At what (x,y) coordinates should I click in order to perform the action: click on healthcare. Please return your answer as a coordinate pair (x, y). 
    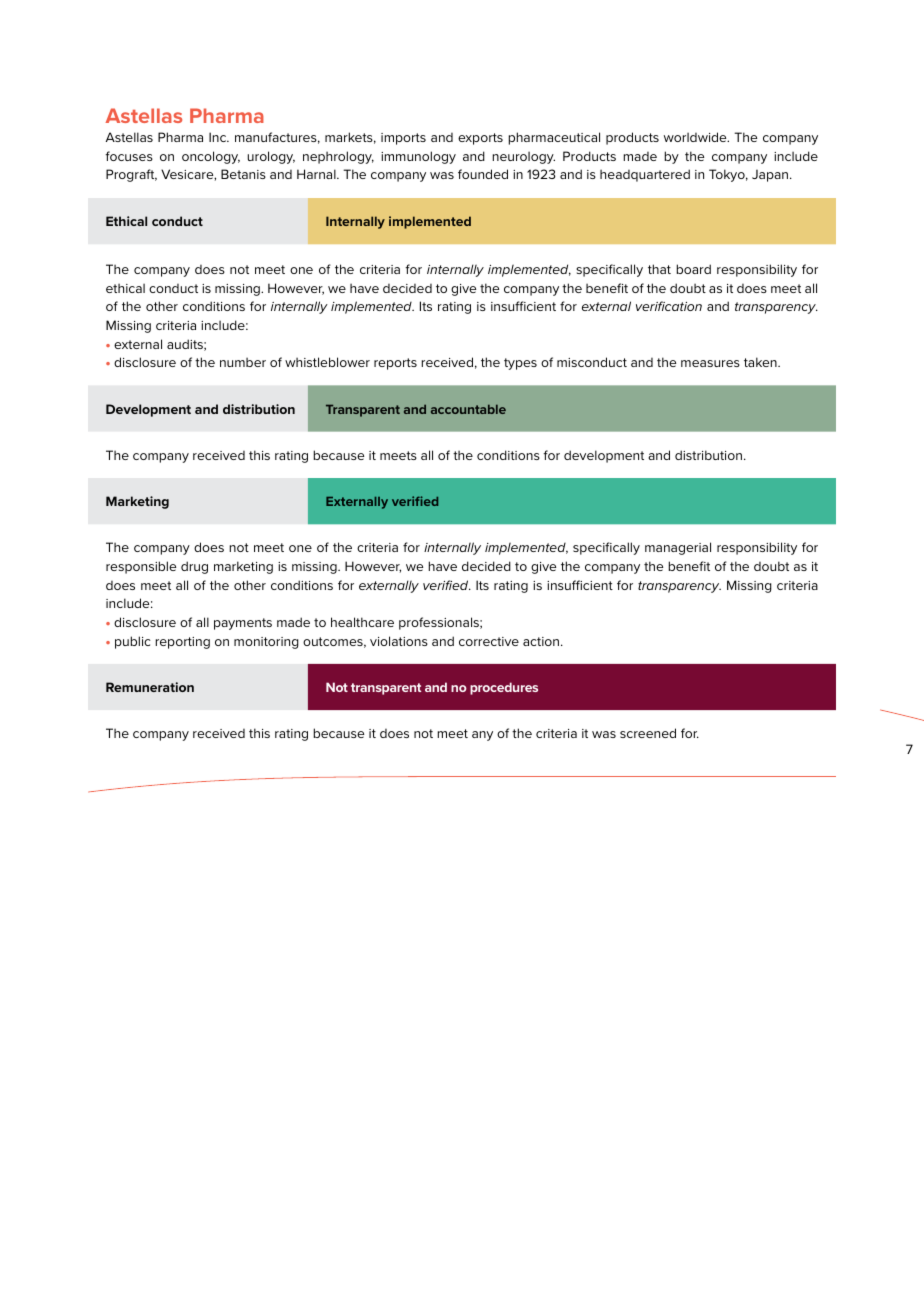
    Looking at the image, I should click on (362, 622).
